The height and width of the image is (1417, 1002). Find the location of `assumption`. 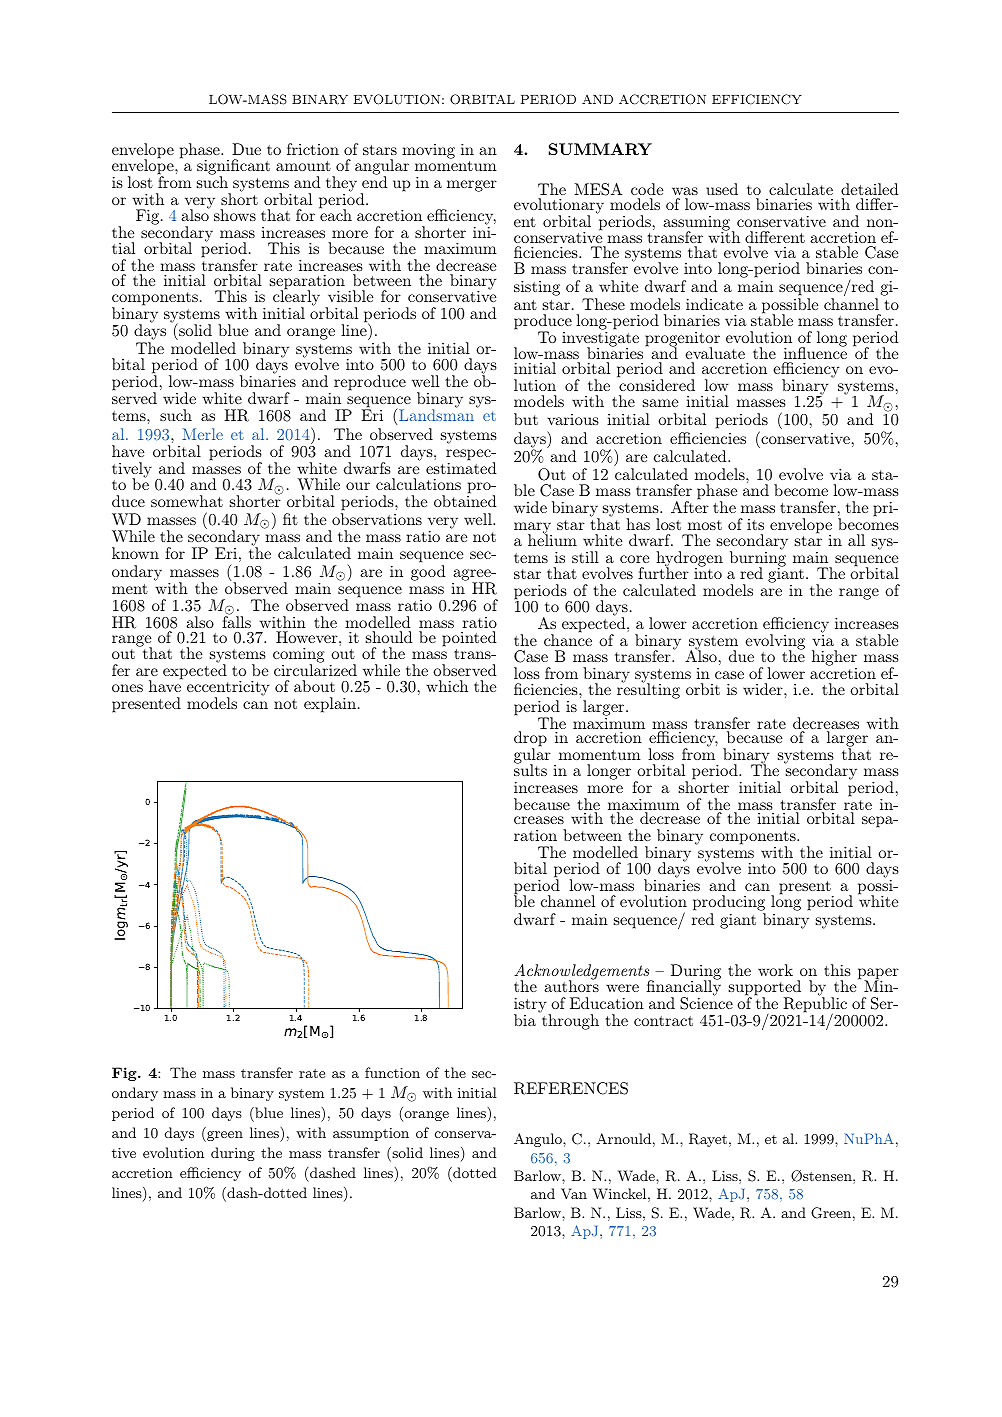

assumption is located at coordinates (371, 1134).
